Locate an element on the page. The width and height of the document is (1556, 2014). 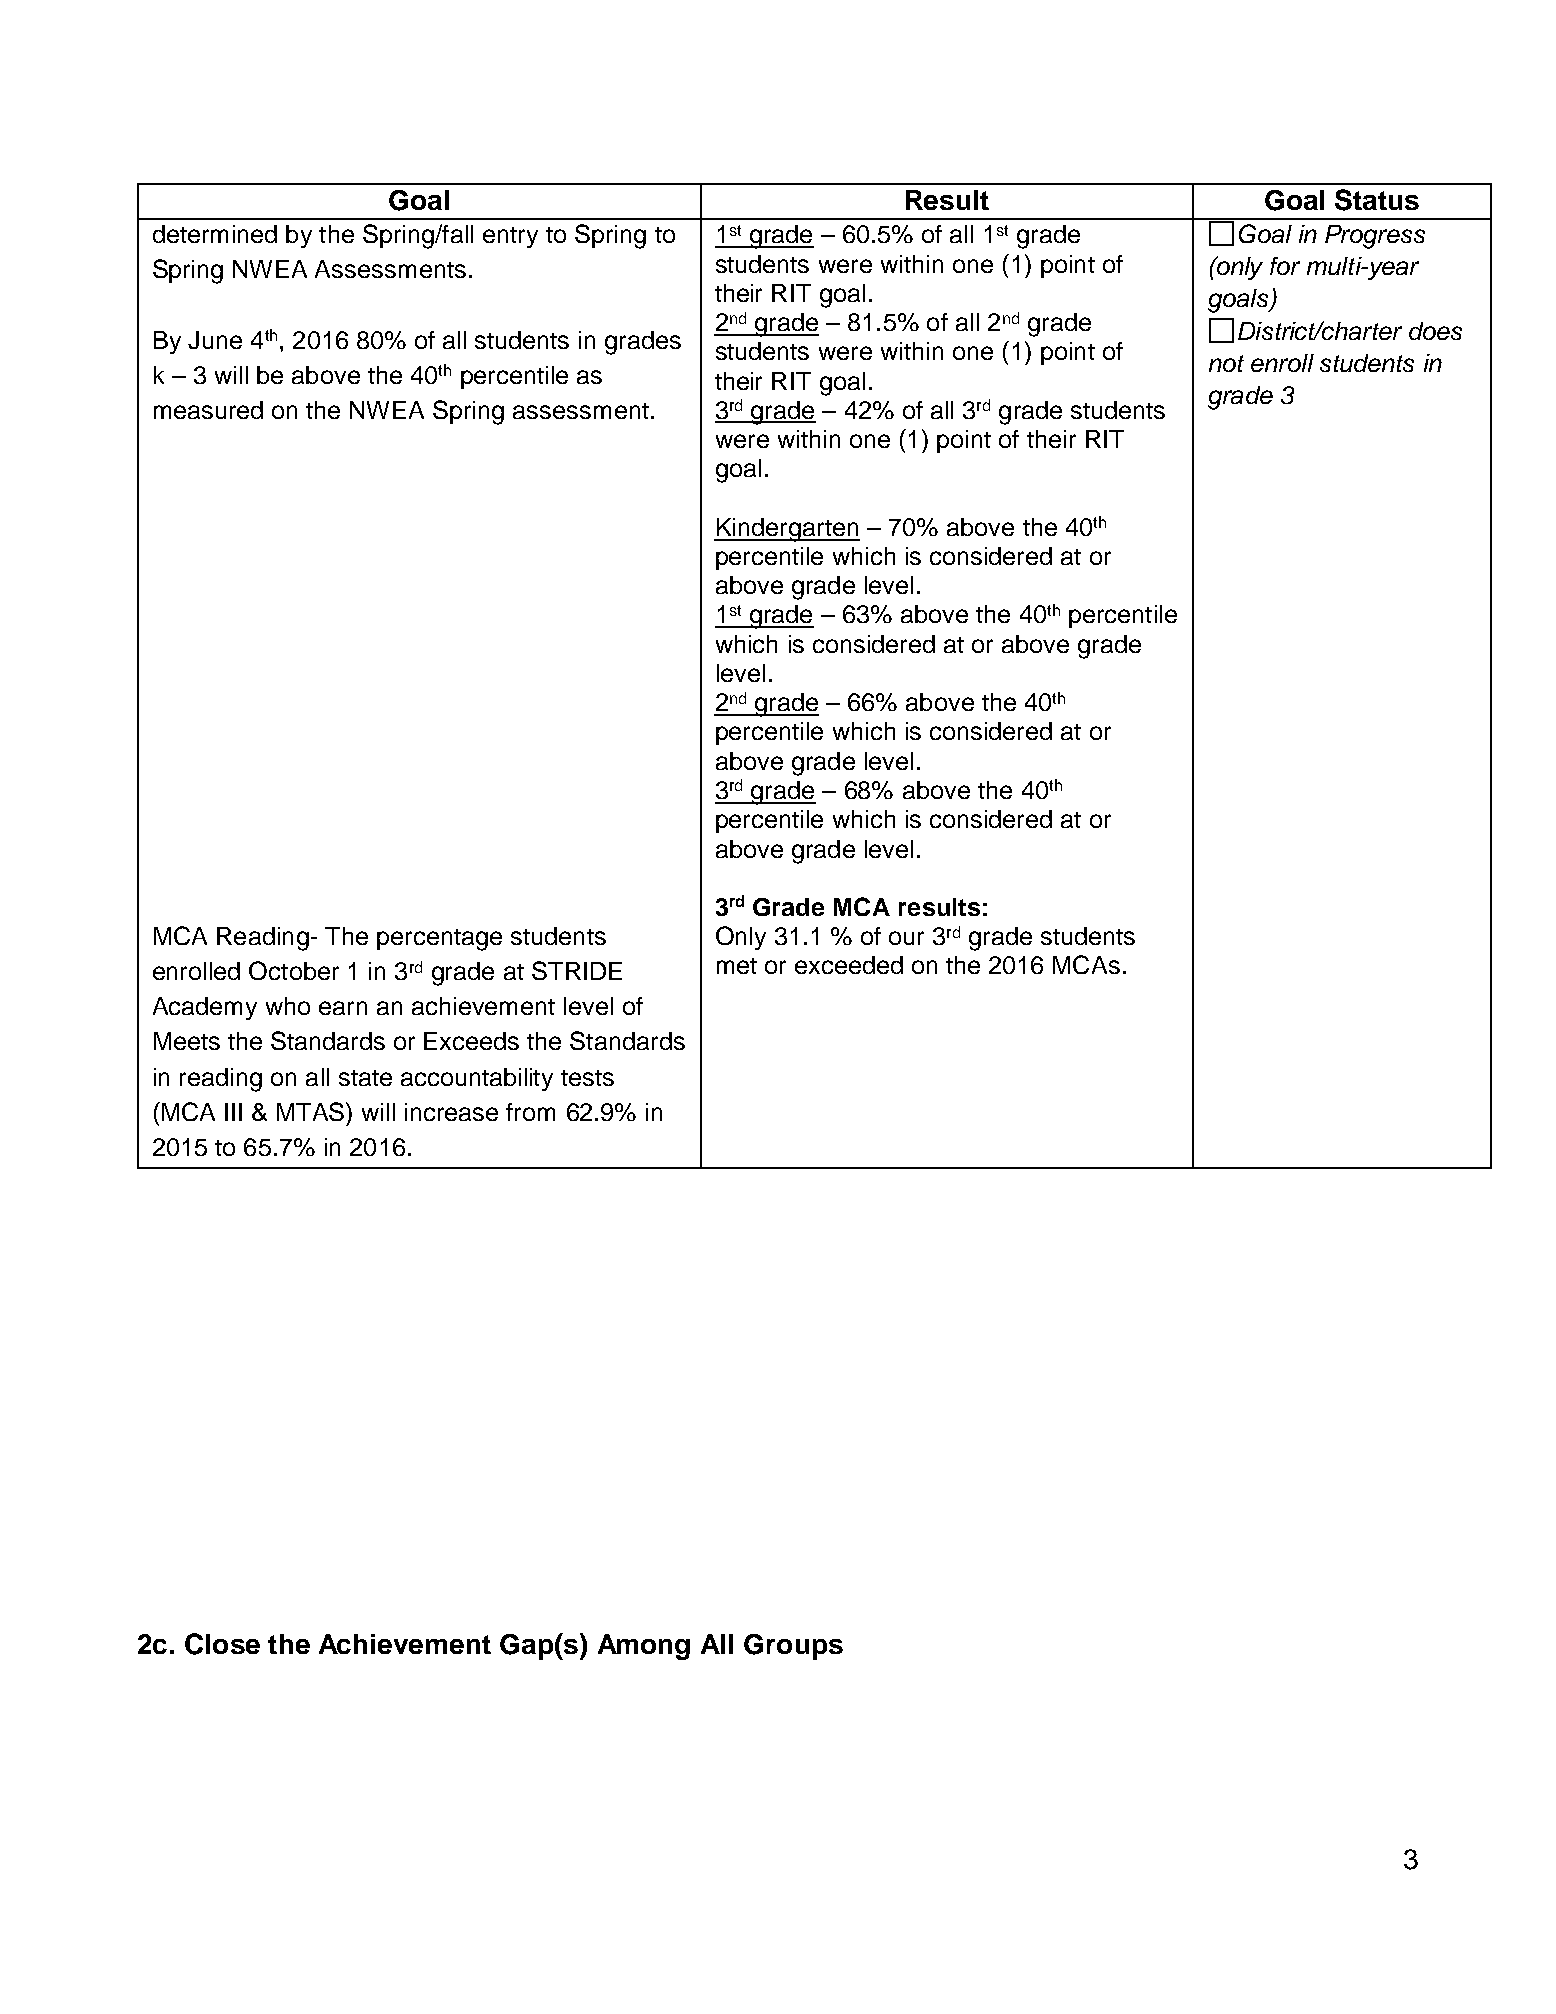
exceeded is located at coordinates (849, 965).
